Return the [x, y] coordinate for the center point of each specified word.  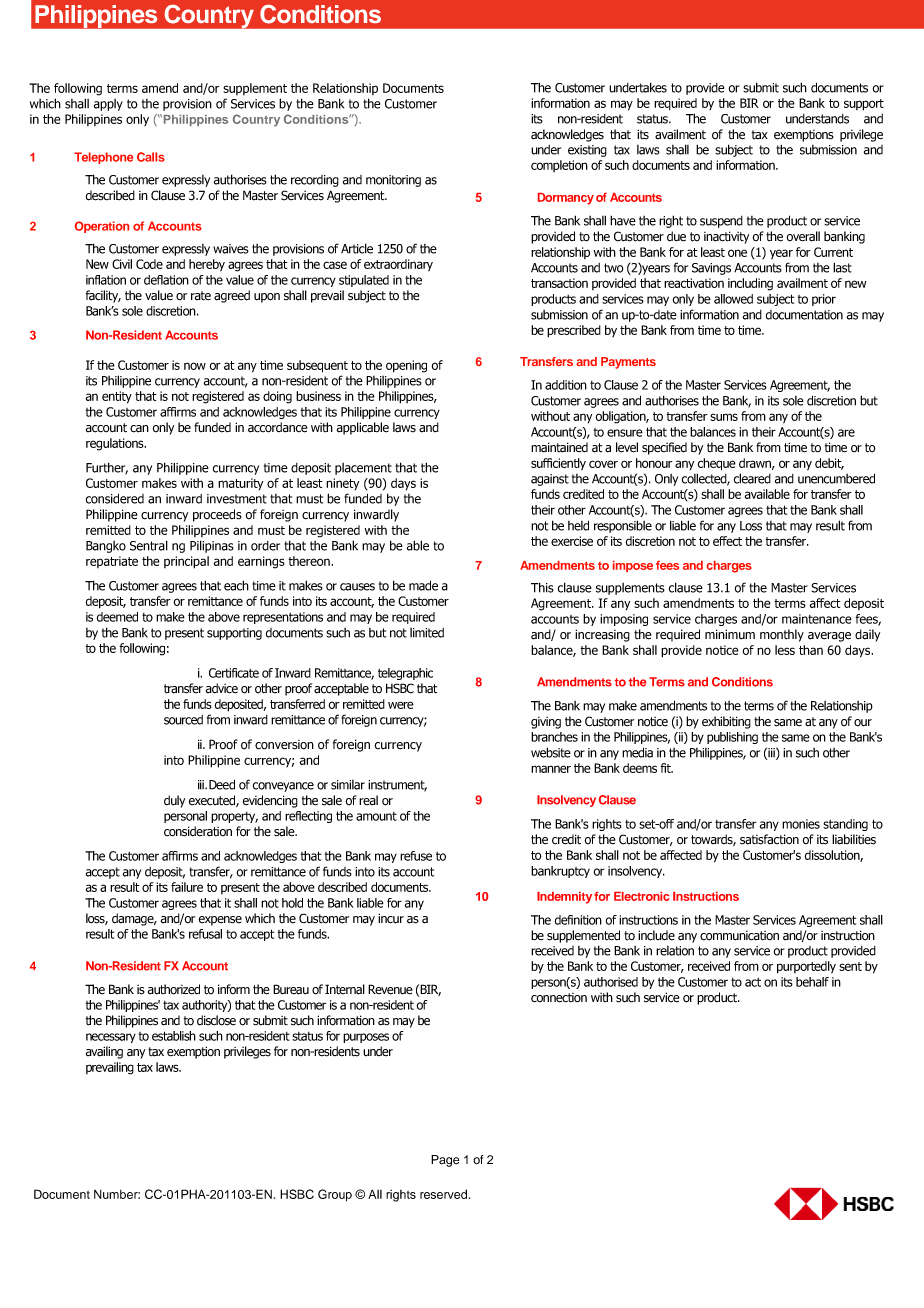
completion [559, 166]
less [785, 650]
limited [427, 633]
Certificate [234, 673]
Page [445, 1161]
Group [335, 1195]
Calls [151, 157]
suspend [721, 222]
